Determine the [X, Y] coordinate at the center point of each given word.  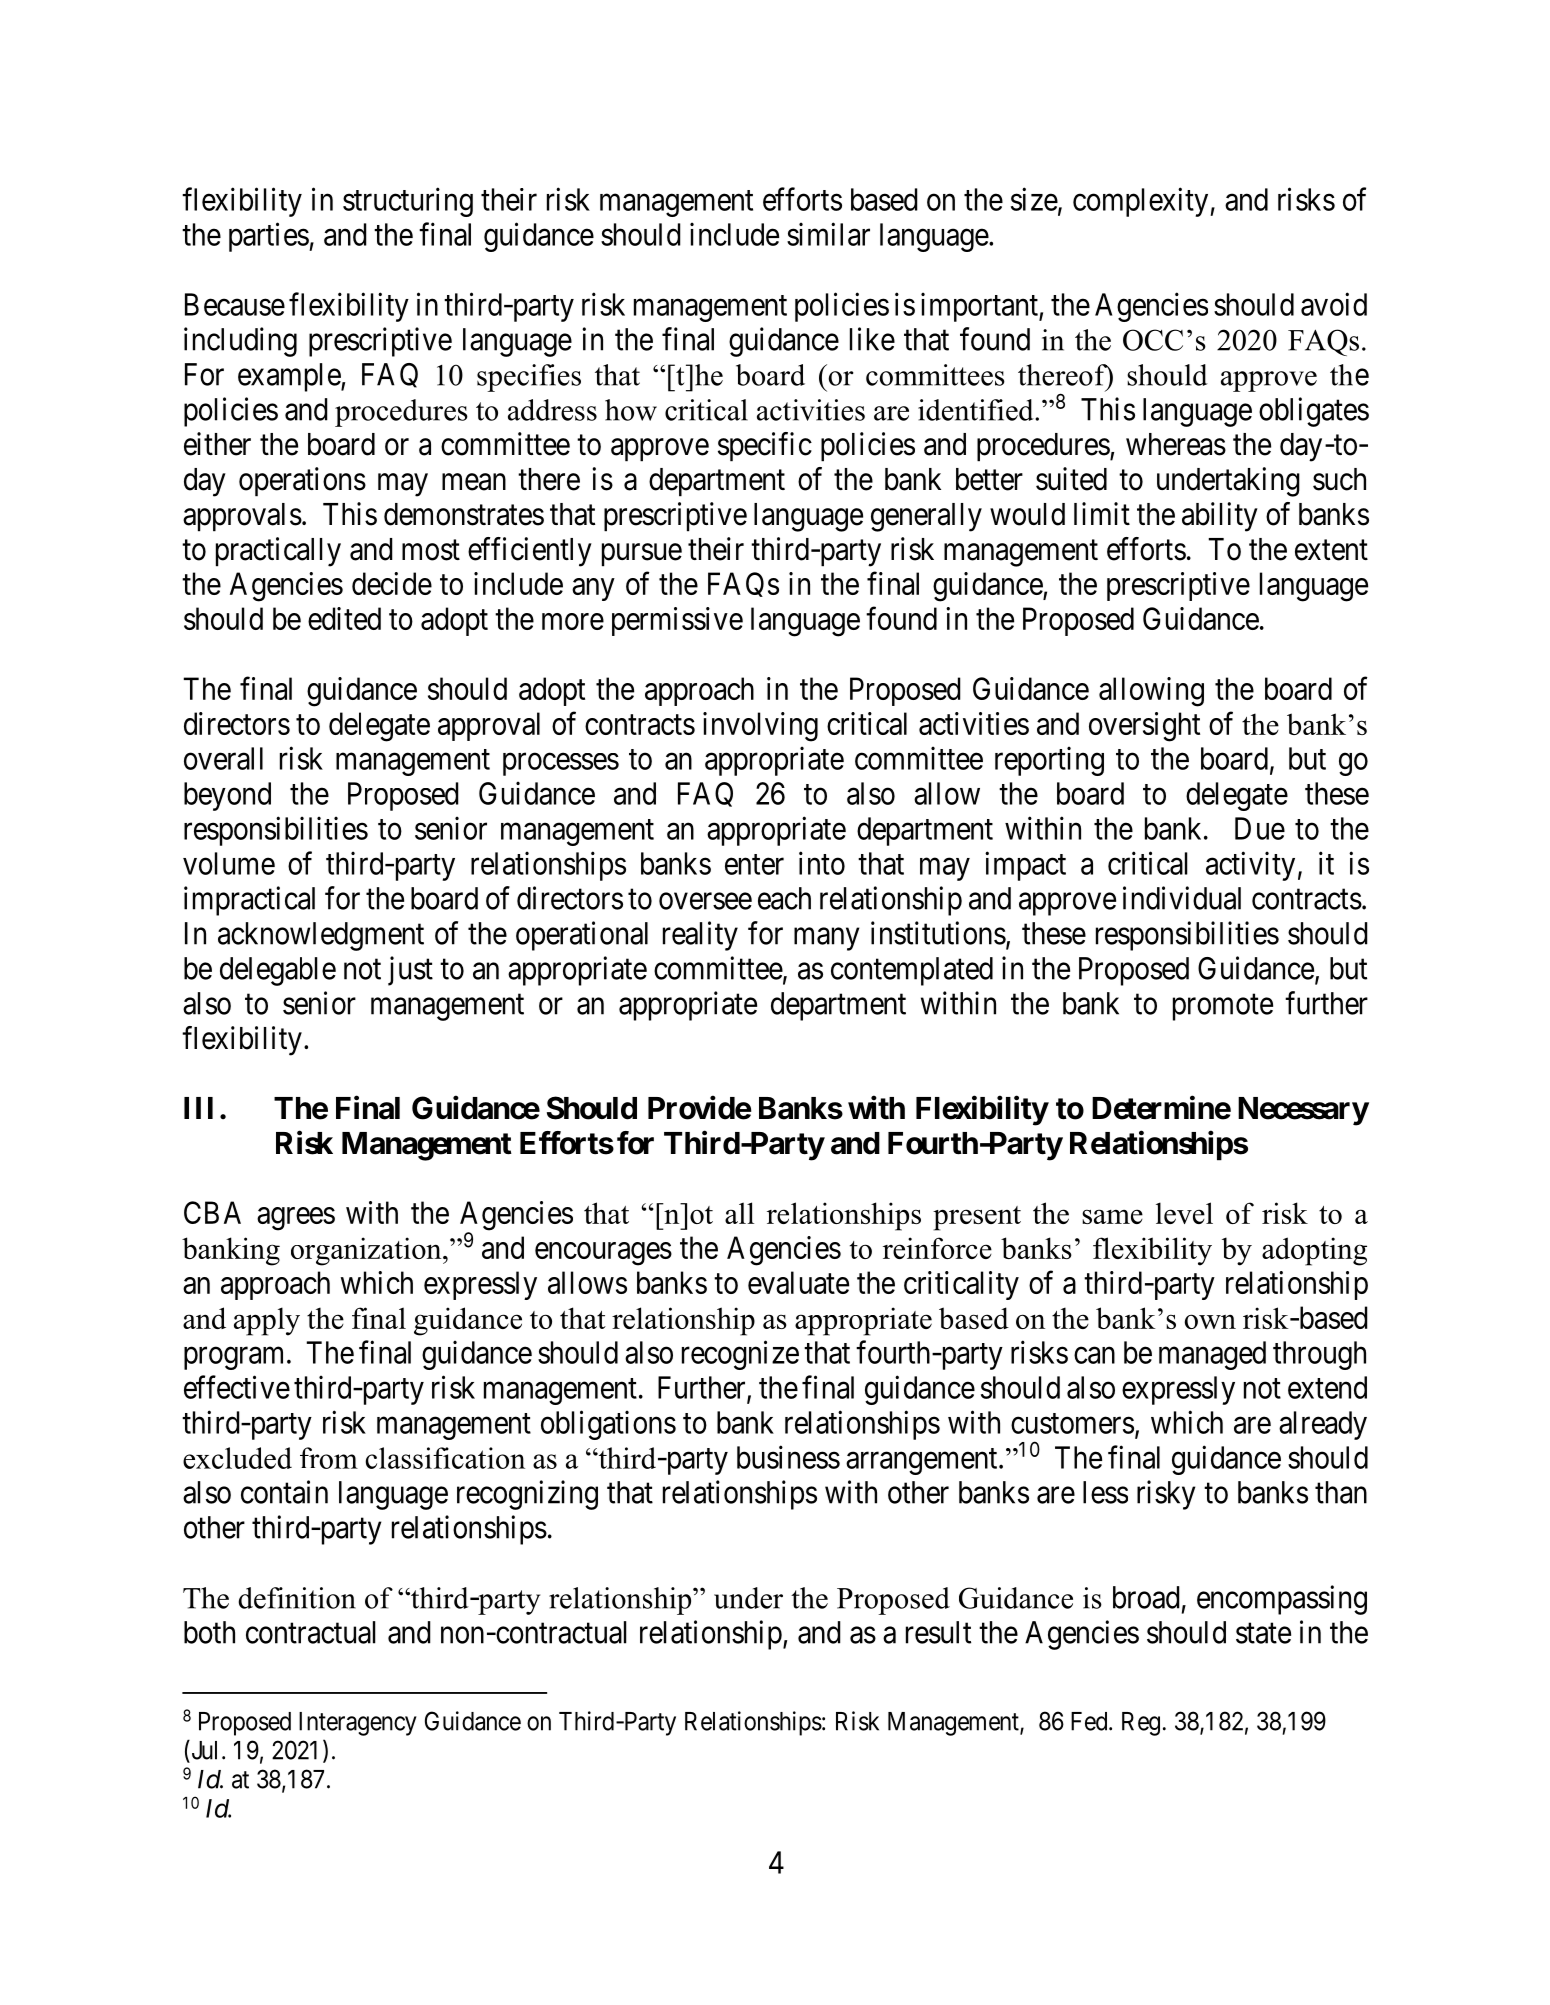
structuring [408, 202]
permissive [677, 621]
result [938, 1632]
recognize [740, 1355]
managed [1212, 1355]
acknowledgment [321, 936]
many [826, 939]
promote [1223, 1007]
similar [828, 234]
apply [267, 1321]
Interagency [358, 1724]
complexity [1142, 202]
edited [344, 618]
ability [1220, 517]
